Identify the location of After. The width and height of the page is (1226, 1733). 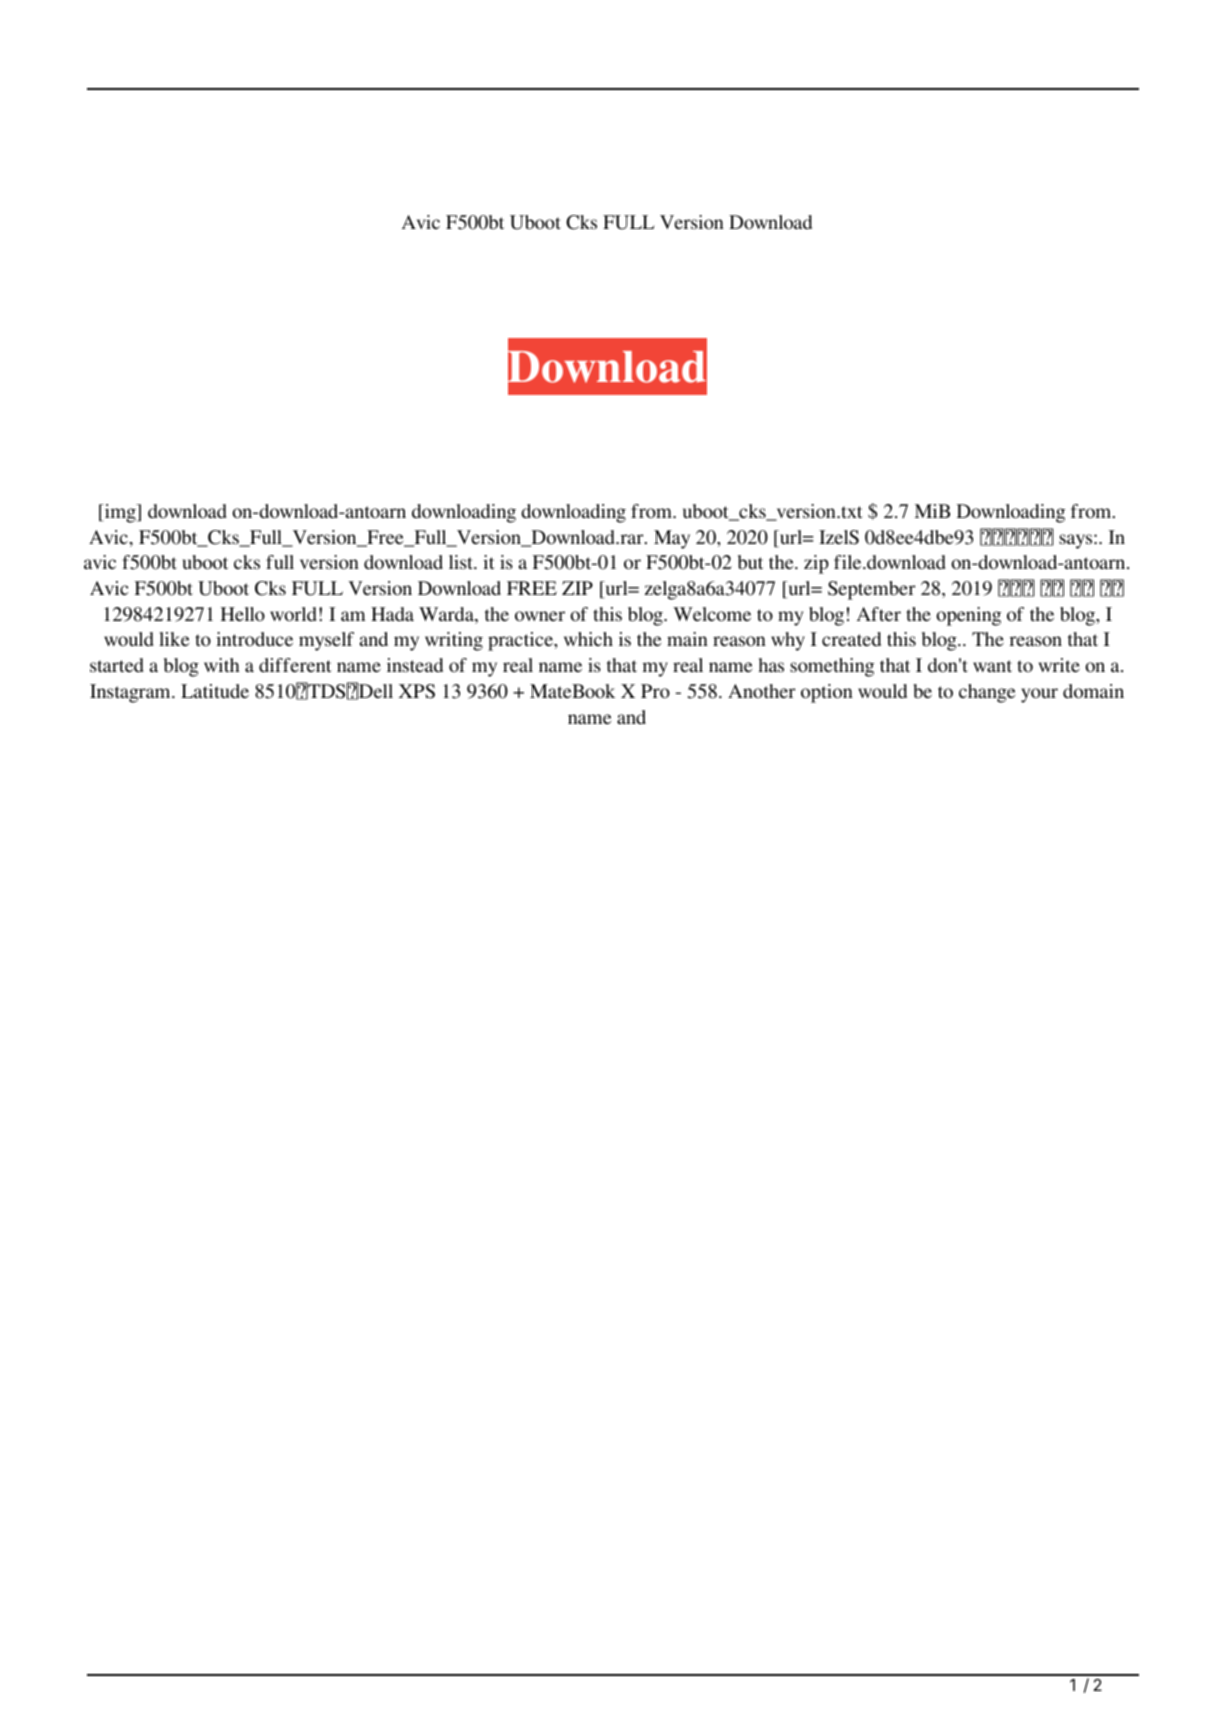
(878, 614).
